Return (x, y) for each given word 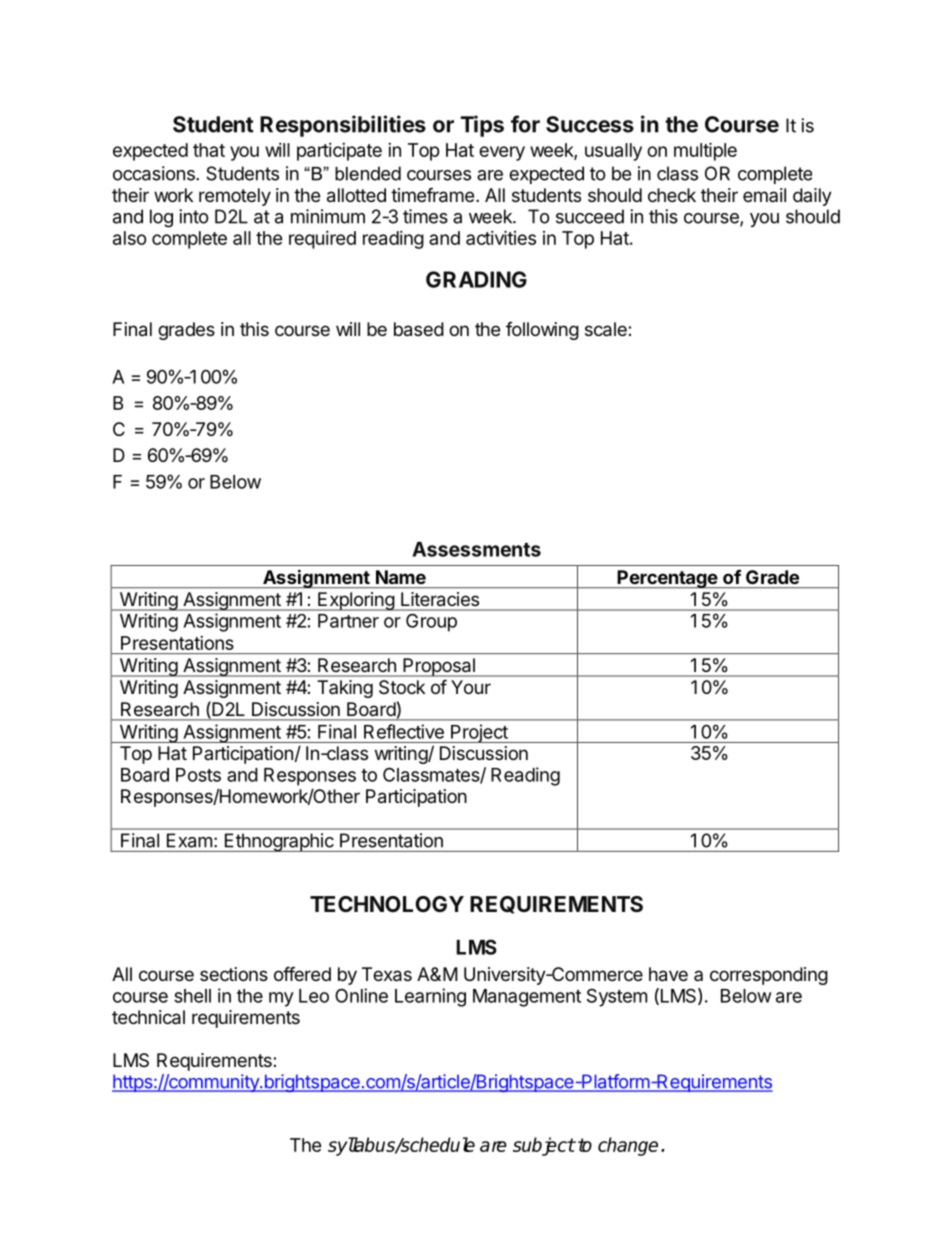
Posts (198, 775)
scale (607, 329)
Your (471, 687)
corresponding (769, 976)
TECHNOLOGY (387, 904)
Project (479, 733)
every (502, 153)
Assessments (476, 549)
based (419, 329)
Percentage (667, 579)
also (130, 238)
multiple (705, 151)
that (209, 150)
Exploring (356, 601)
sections (234, 974)
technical (148, 1017)
